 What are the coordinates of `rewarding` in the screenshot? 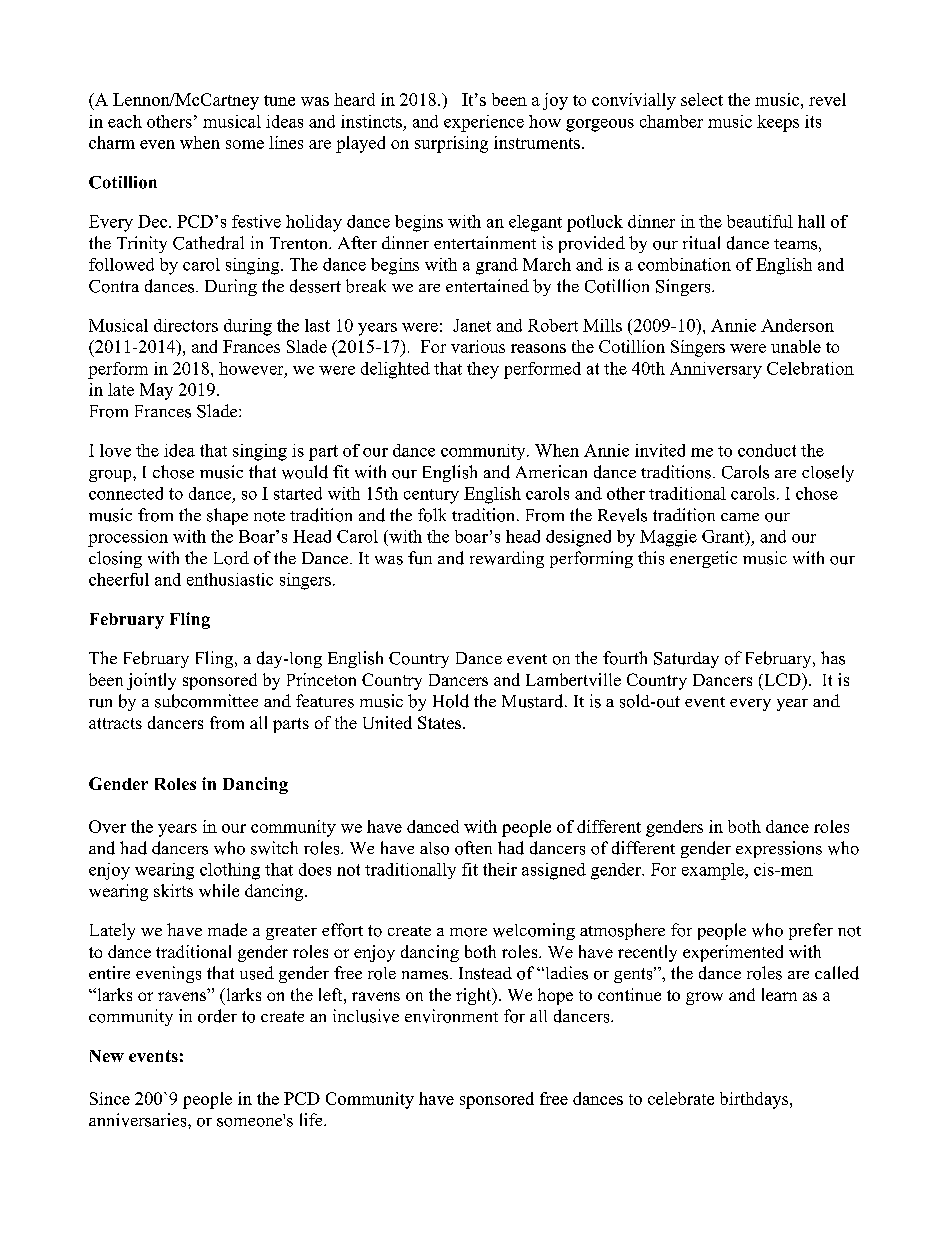 It's located at (507, 559).
